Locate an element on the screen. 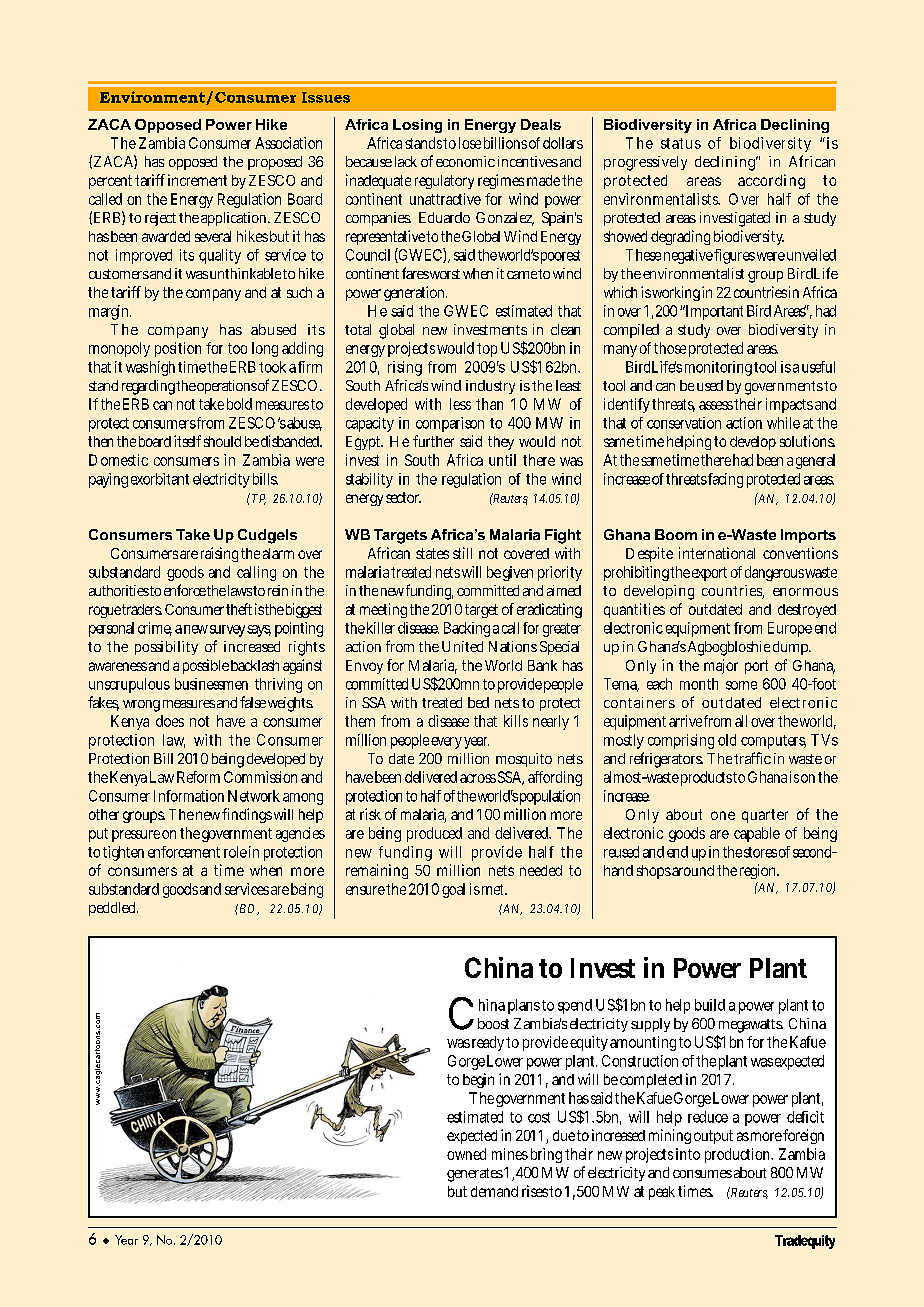  status is located at coordinates (681, 143).
